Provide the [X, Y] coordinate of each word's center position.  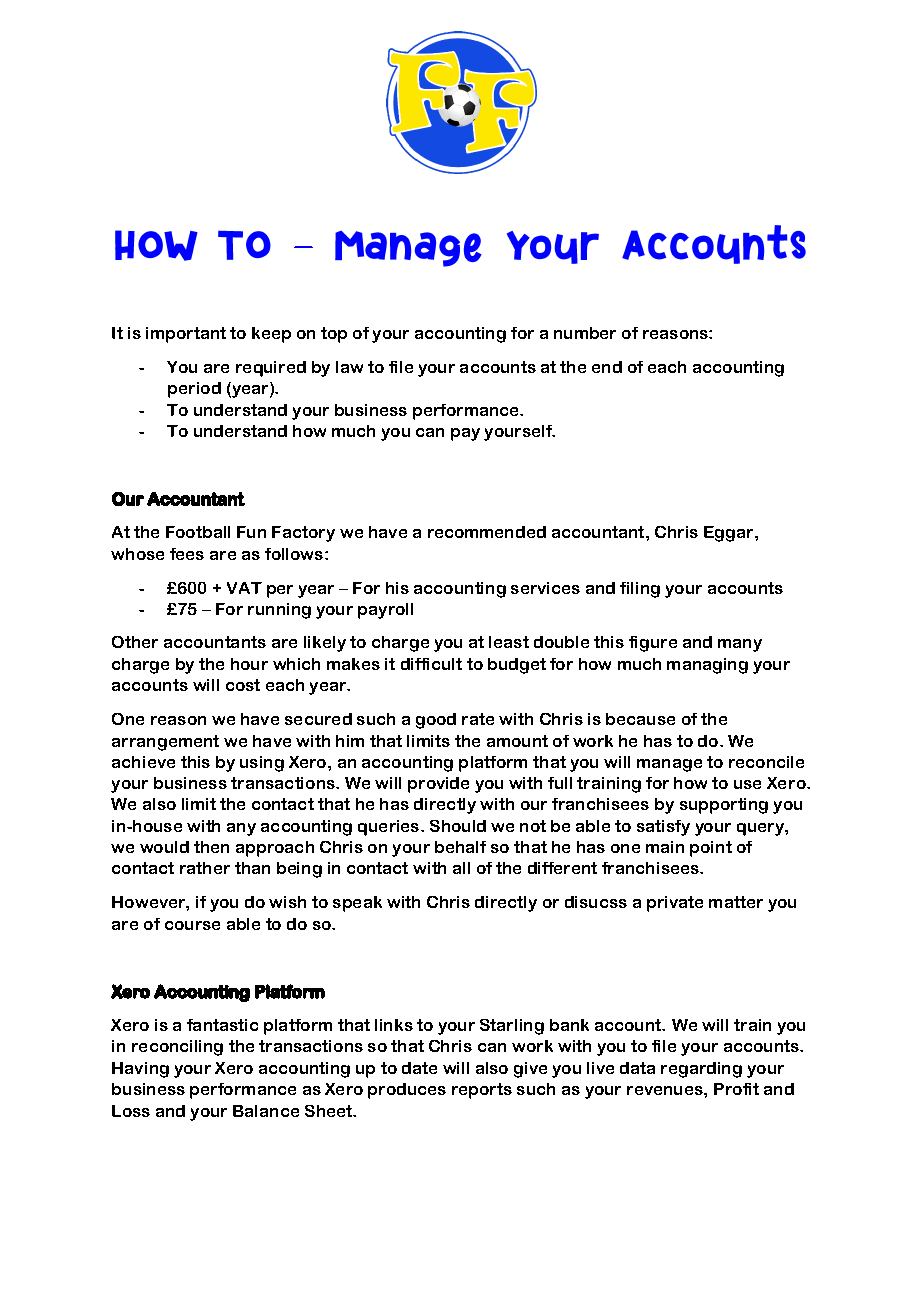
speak [357, 904]
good [436, 721]
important [186, 335]
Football [198, 532]
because [640, 719]
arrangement [165, 743]
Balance [266, 1111]
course [192, 925]
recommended [487, 532]
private [675, 904]
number [585, 333]
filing [640, 590]
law [349, 367]
